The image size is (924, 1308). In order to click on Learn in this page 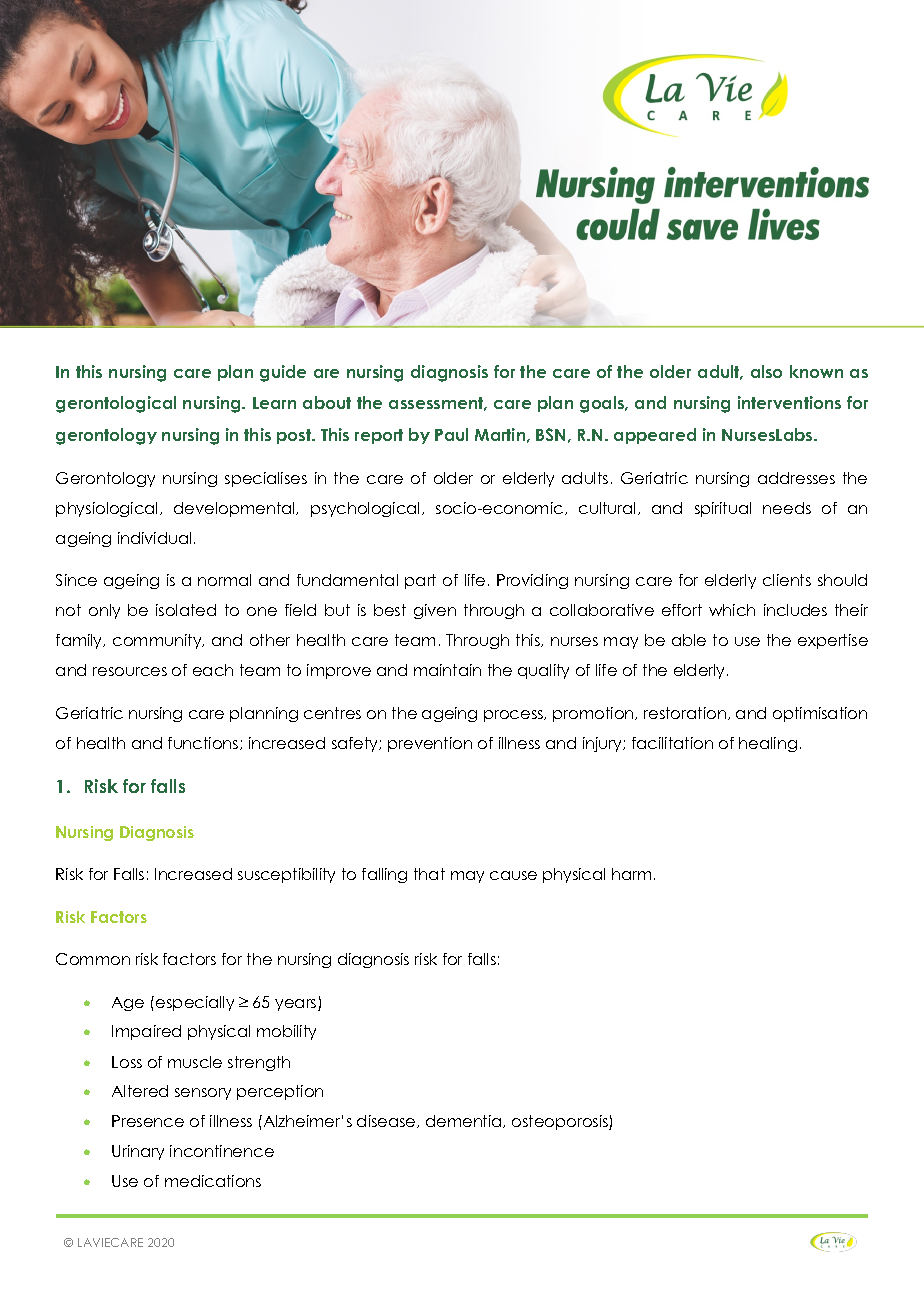, I will do `click(274, 403)`.
